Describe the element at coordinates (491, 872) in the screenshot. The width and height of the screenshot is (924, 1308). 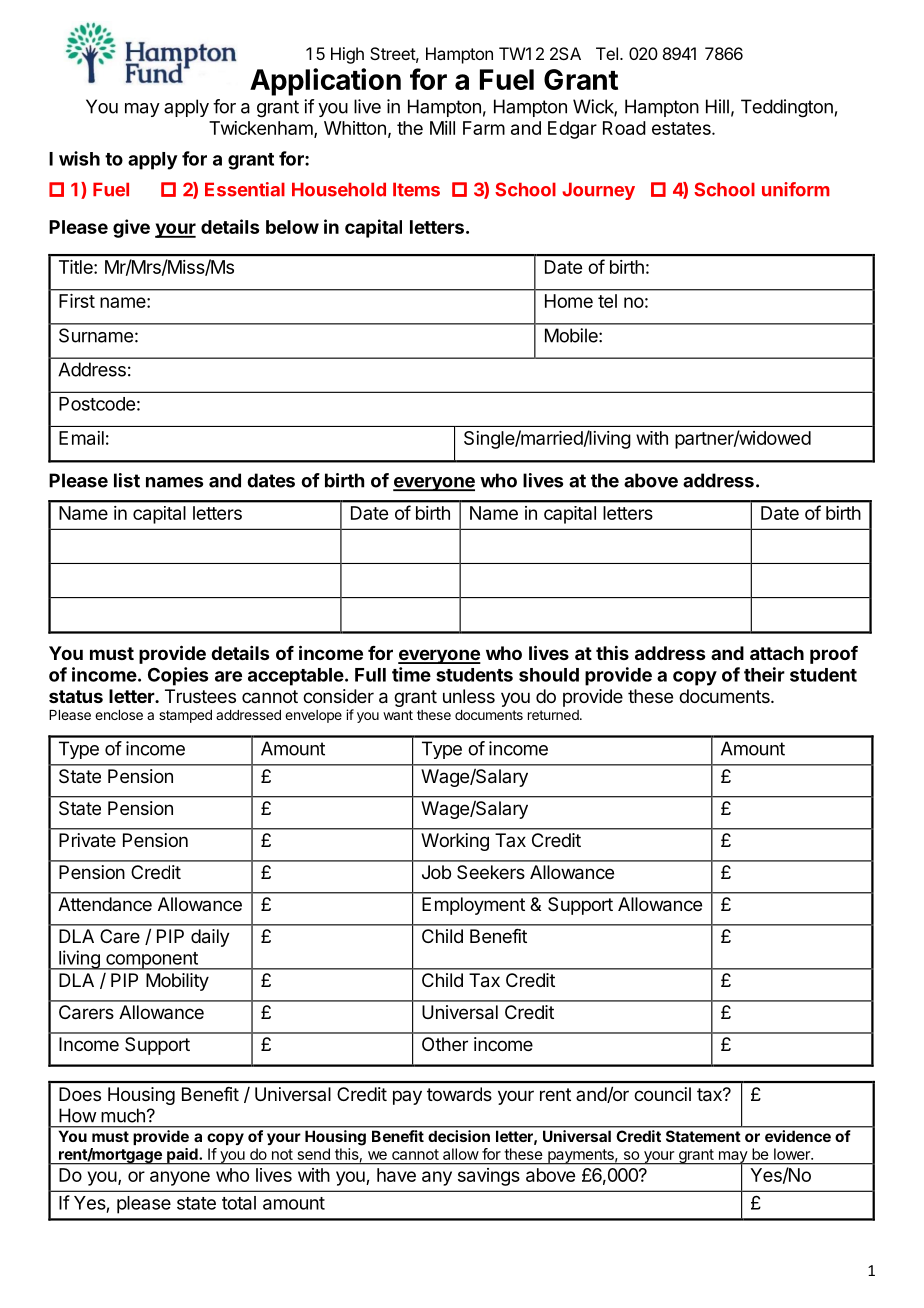
I see `Seekers` at that location.
